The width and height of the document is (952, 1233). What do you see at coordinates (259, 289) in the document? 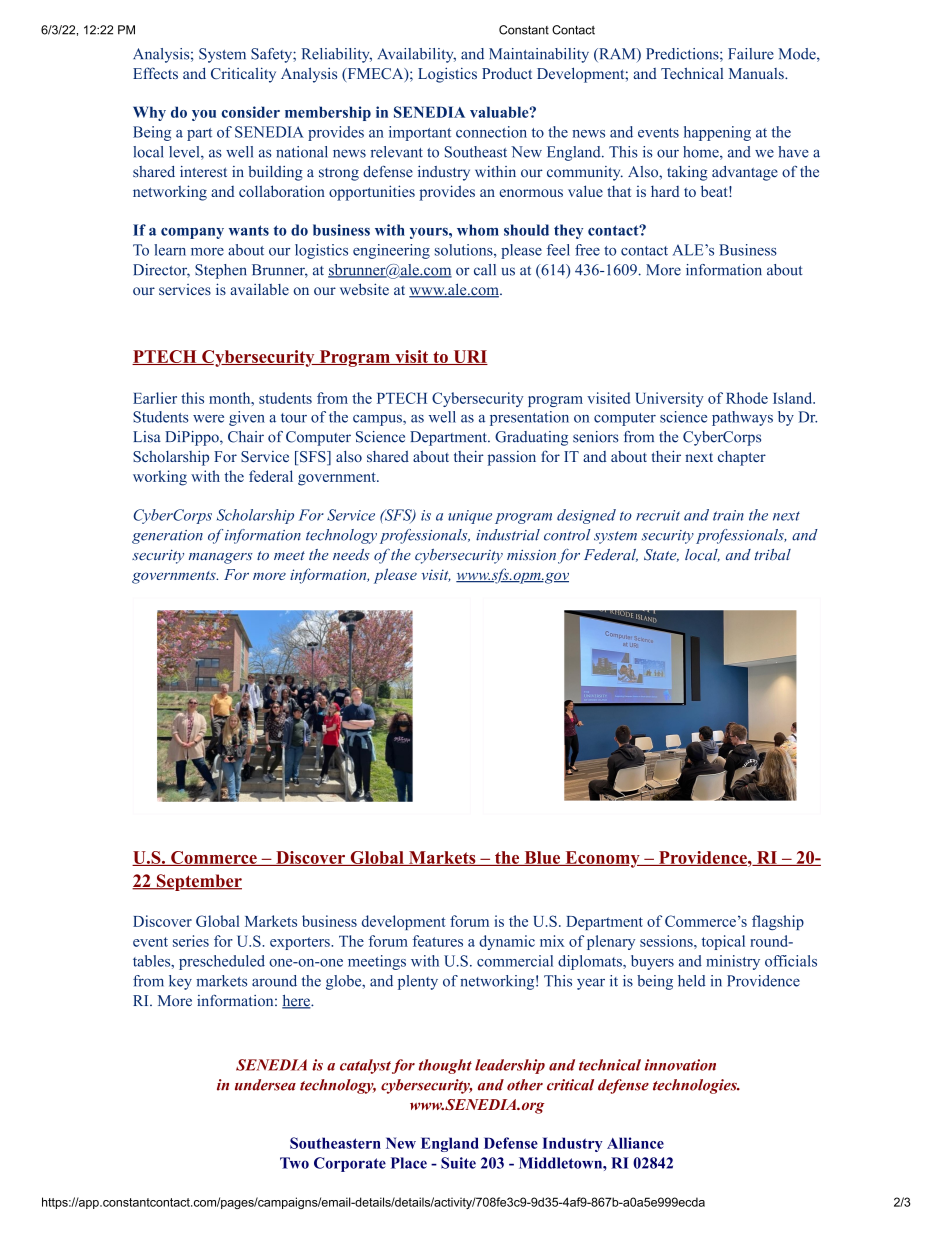
I see `available` at bounding box center [259, 289].
